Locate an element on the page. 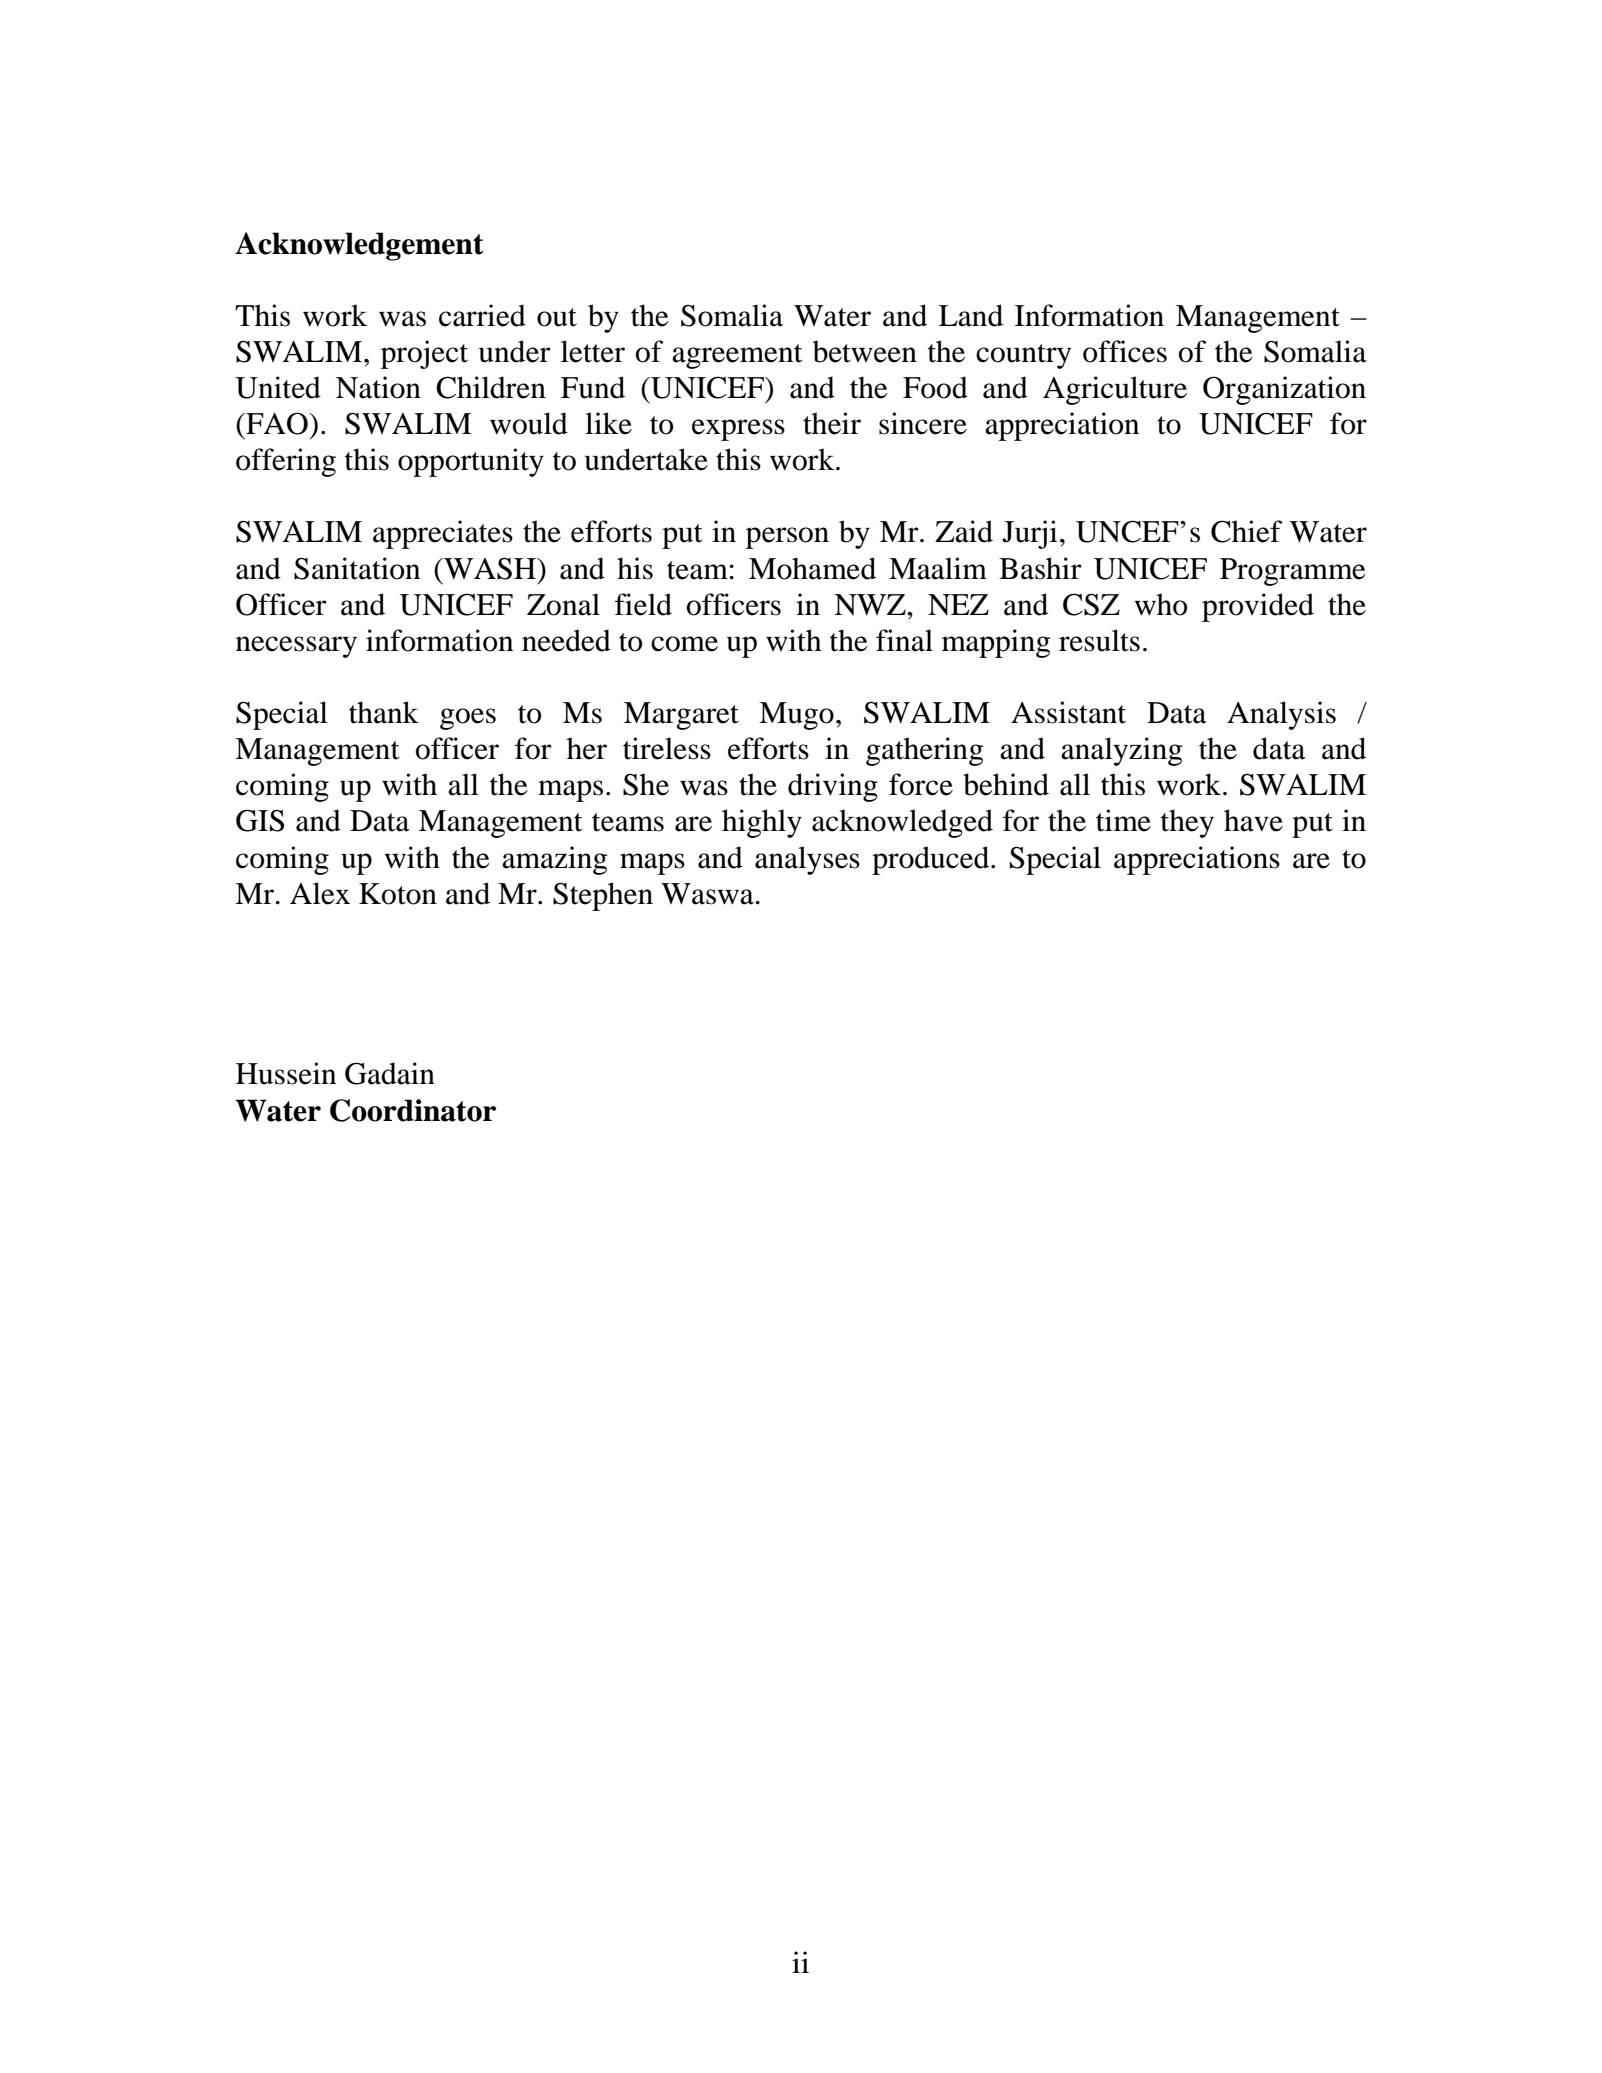 This image has width=1602, height=2073. thank is located at coordinates (384, 712).
